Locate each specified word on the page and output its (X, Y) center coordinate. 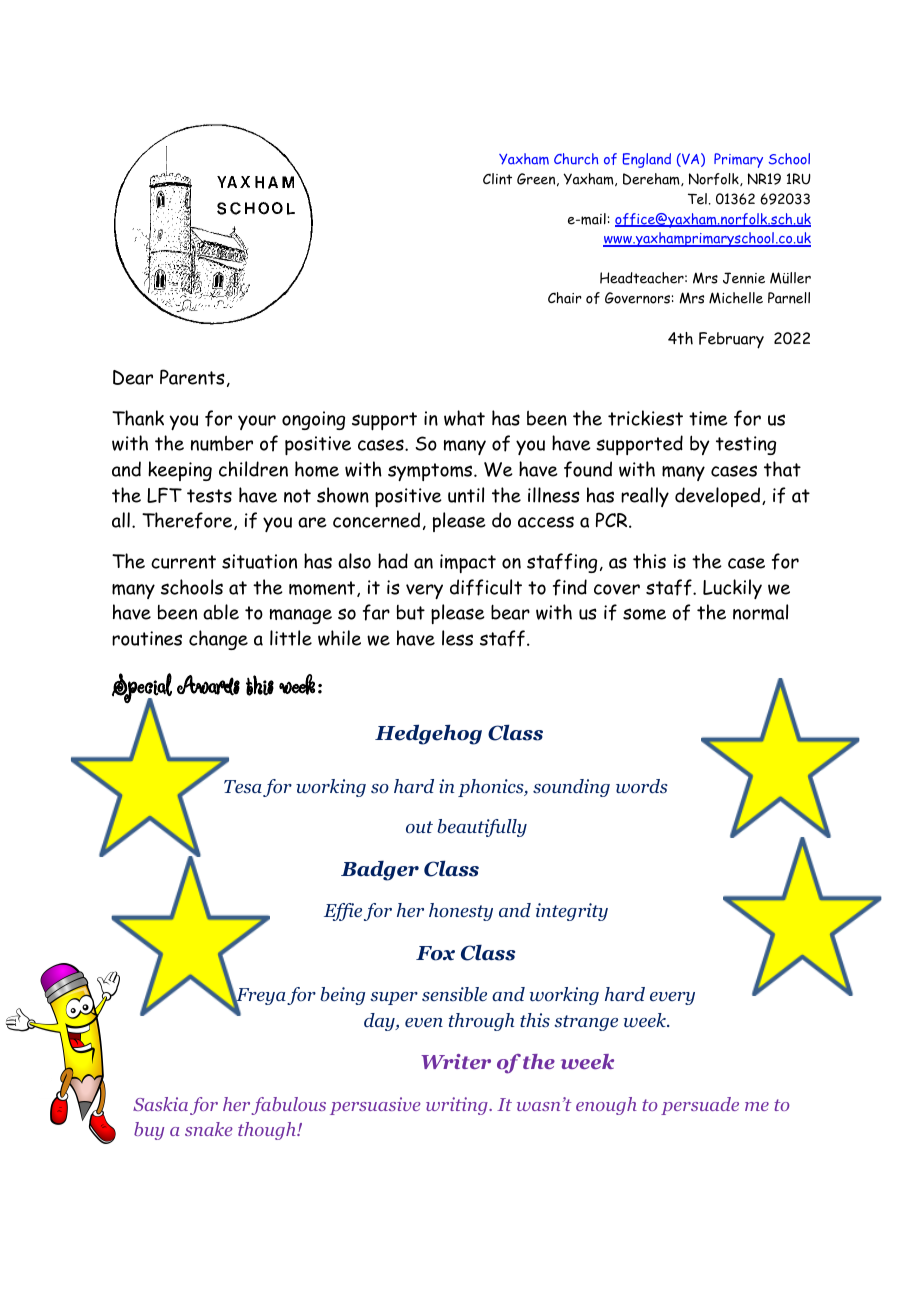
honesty (461, 912)
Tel (697, 199)
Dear (133, 377)
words (642, 786)
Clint (497, 179)
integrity (572, 912)
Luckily (732, 589)
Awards (208, 685)
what (464, 418)
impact (468, 563)
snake (209, 1129)
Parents (192, 377)
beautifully (482, 828)
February (731, 340)
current (183, 562)
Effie (343, 912)
